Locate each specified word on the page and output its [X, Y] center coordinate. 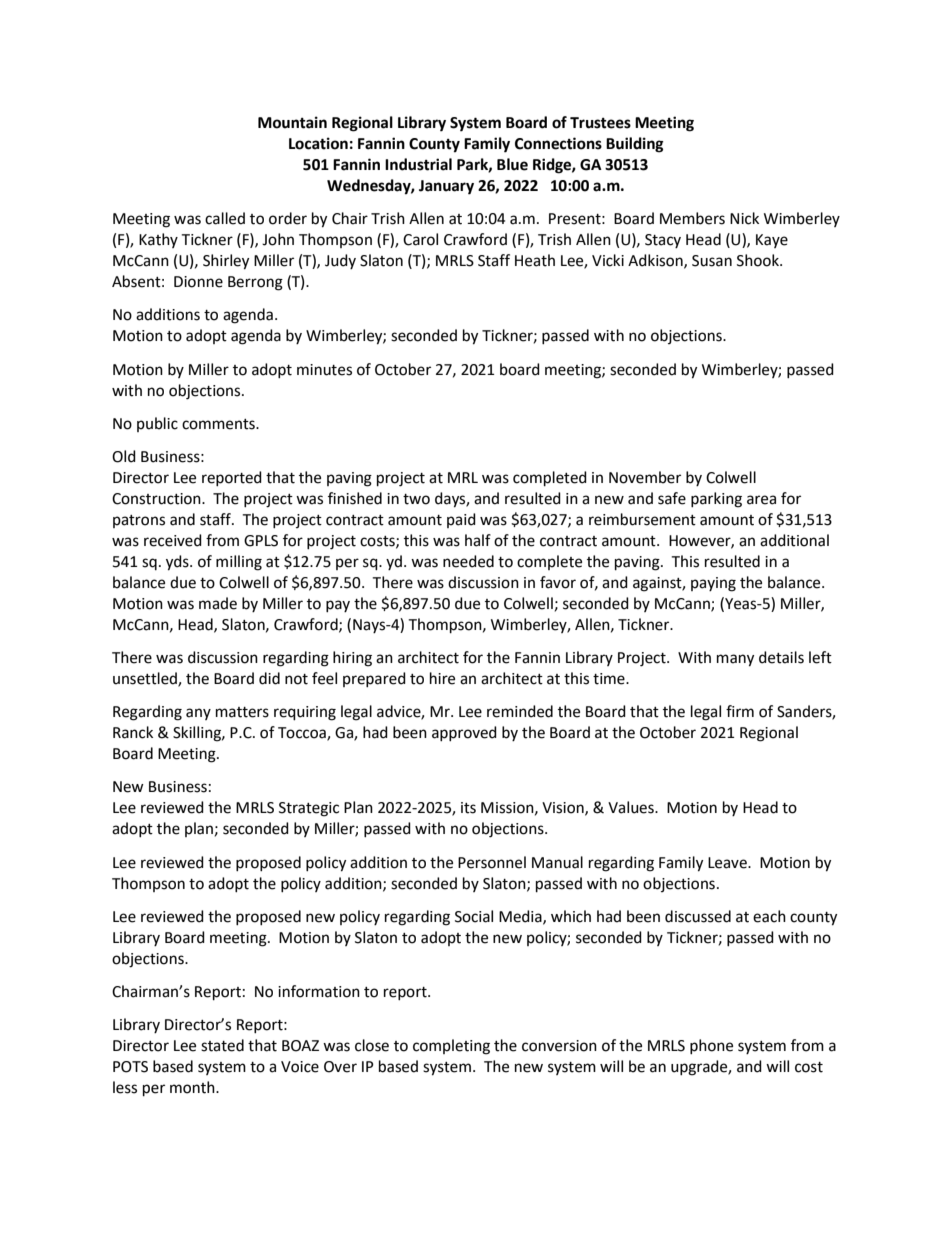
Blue [512, 164]
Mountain [292, 122]
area [761, 500]
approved [464, 733]
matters [242, 712]
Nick [744, 218]
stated [222, 1045]
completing [451, 1047]
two [416, 499]
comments [219, 424]
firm [740, 711]
